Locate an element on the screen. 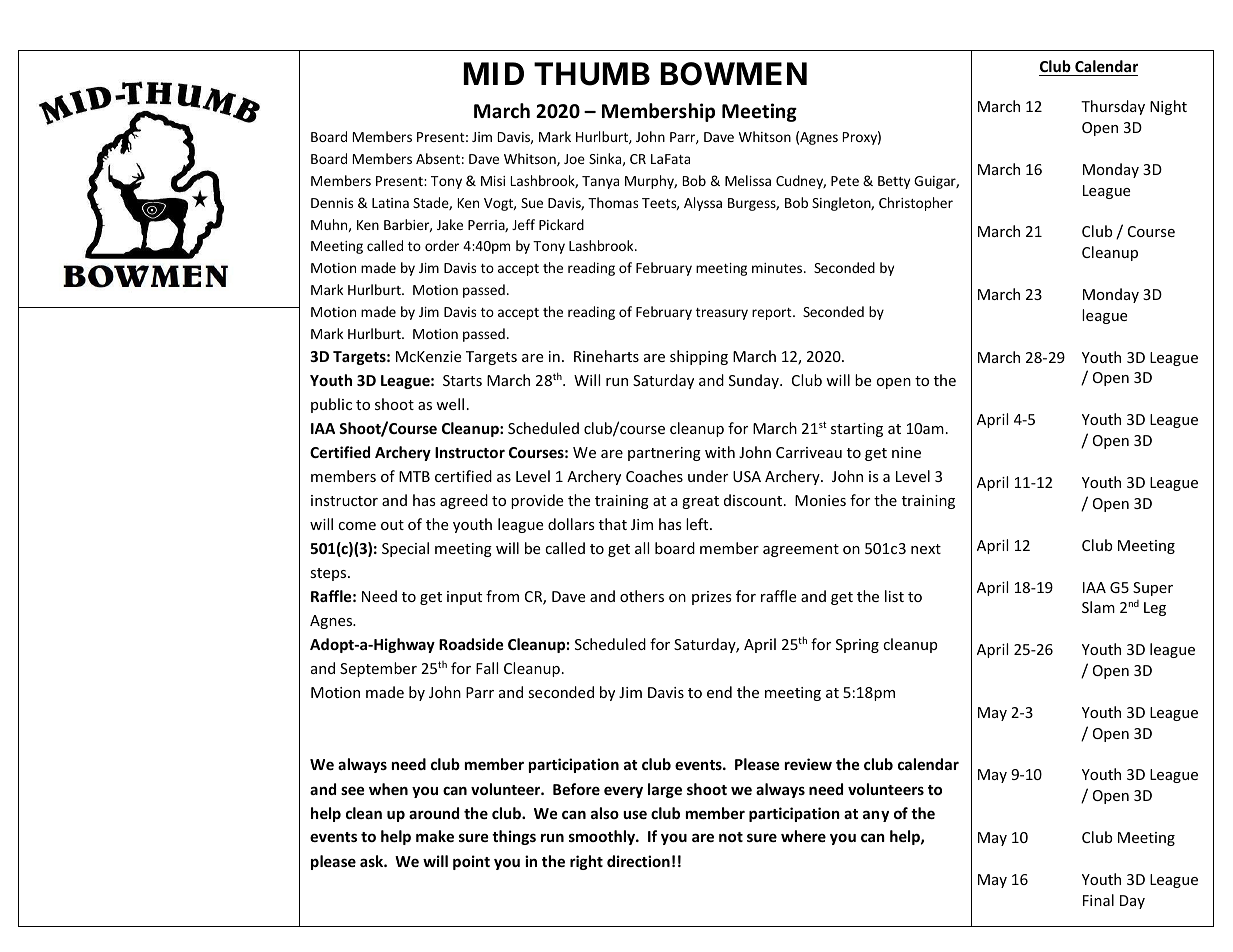 The height and width of the screenshot is (952, 1233). order is located at coordinates (442, 245).
